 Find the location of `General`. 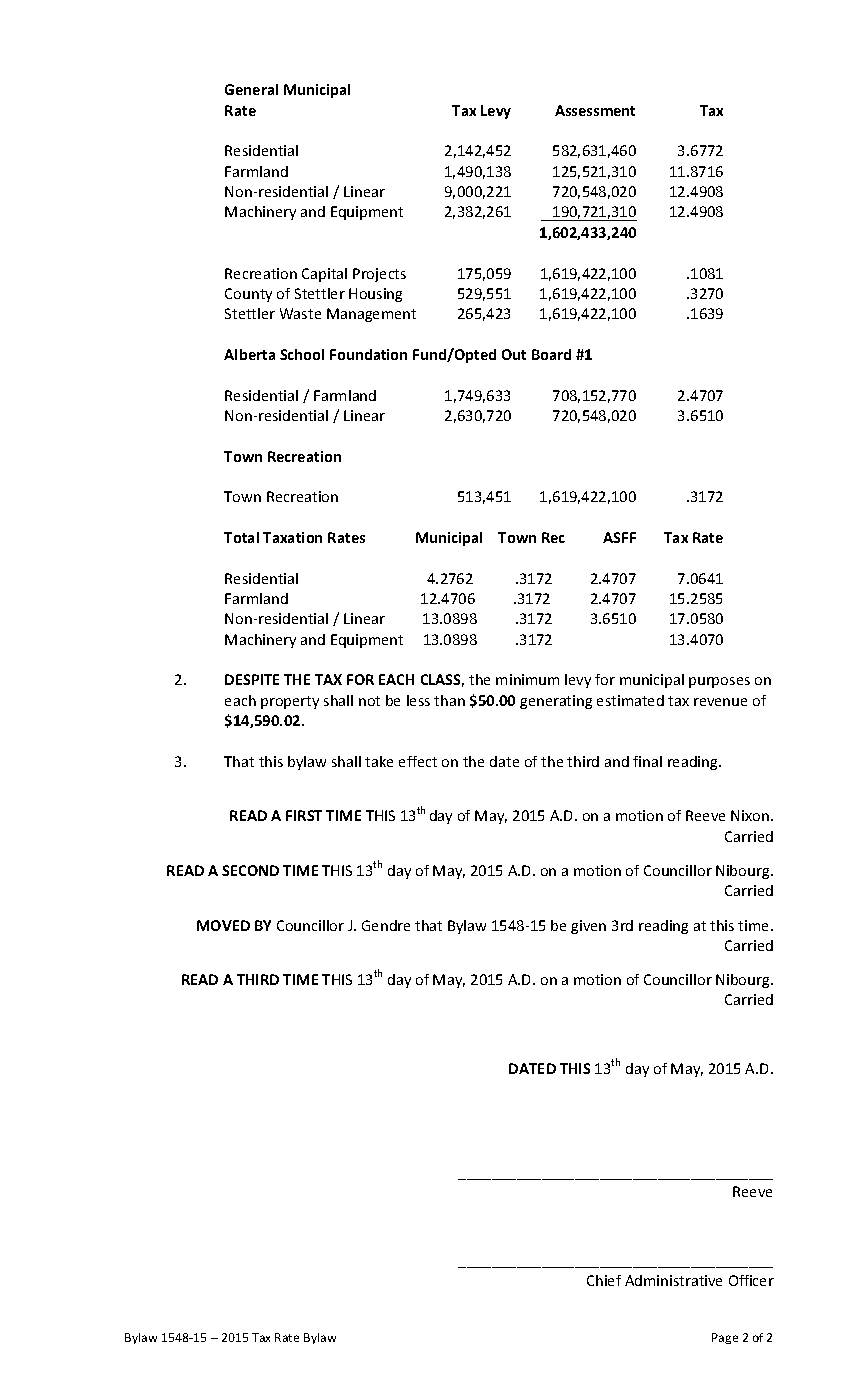

General is located at coordinates (251, 89).
